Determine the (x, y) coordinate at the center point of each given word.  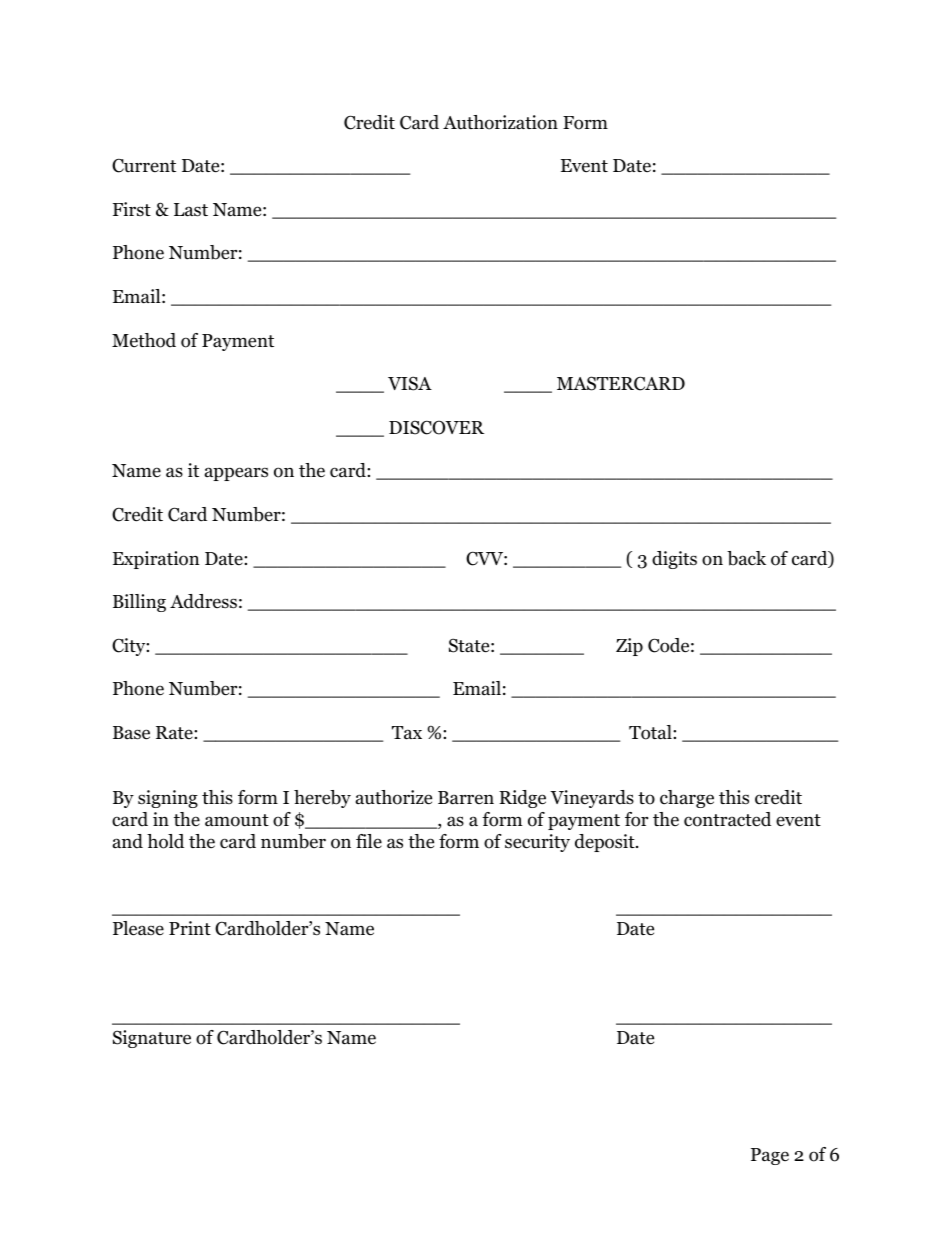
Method (144, 340)
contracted (727, 819)
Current (144, 165)
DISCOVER (436, 427)
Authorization (500, 122)
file (369, 841)
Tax (407, 733)
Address (203, 601)
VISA (410, 383)
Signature (152, 1039)
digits (674, 560)
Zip (629, 647)
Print (190, 928)
